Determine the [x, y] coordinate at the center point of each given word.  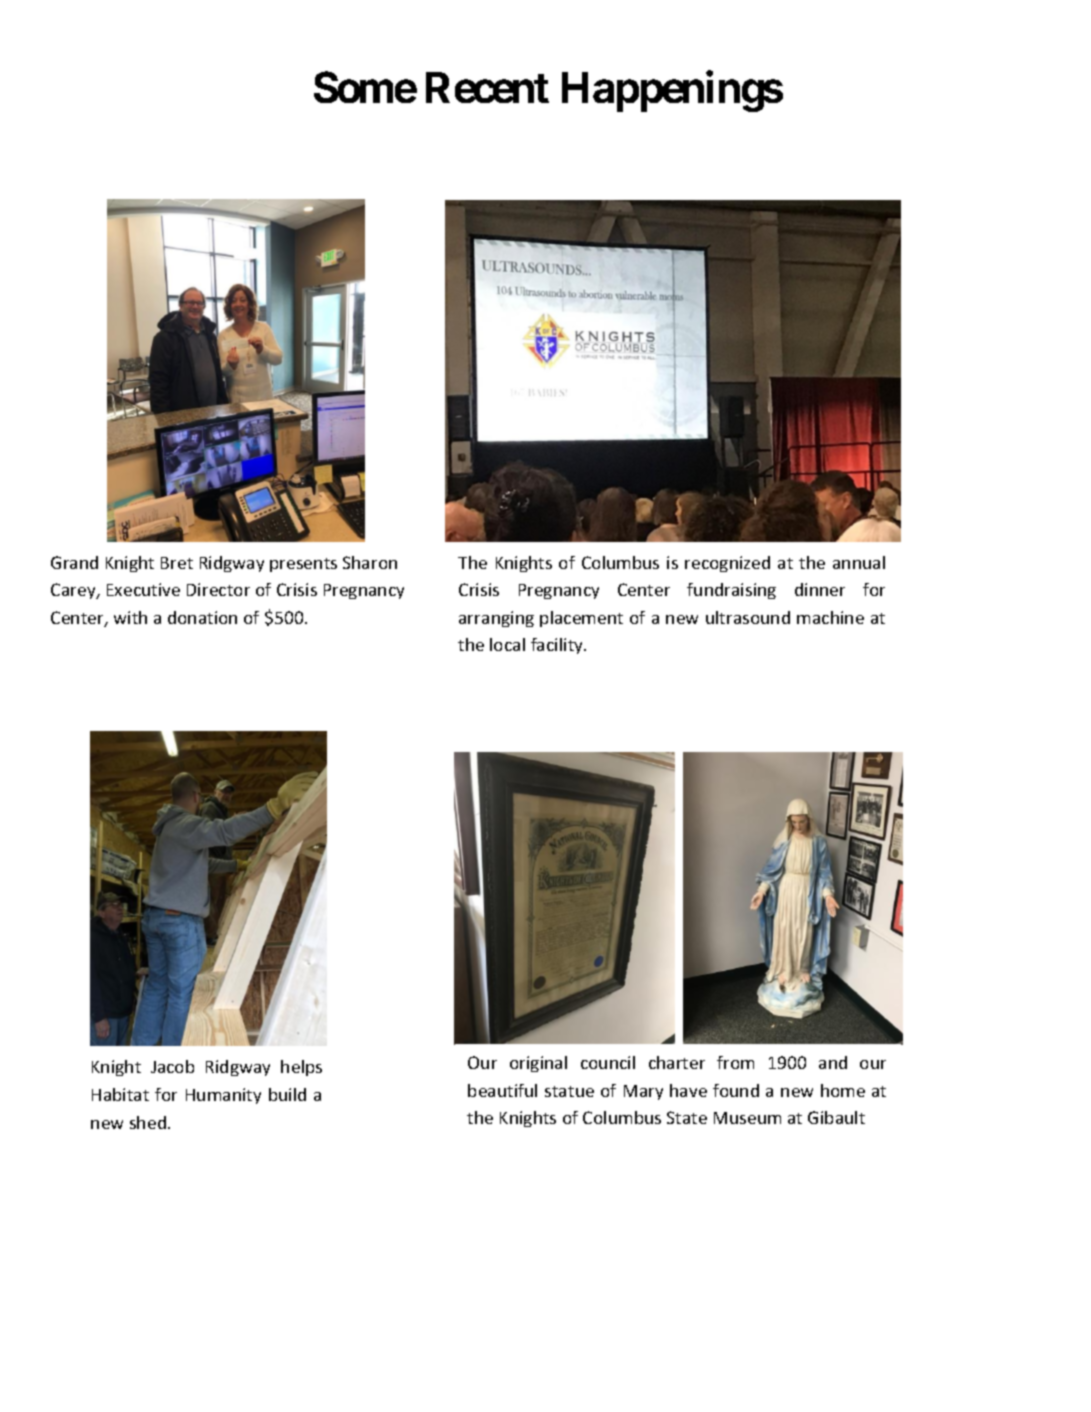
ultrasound [748, 617]
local [507, 644]
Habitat [120, 1094]
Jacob [172, 1066]
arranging [496, 619]
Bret [177, 563]
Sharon [370, 562]
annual [859, 562]
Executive [143, 589]
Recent [487, 88]
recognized [727, 564]
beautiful [502, 1090]
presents [303, 565]
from [735, 1062]
